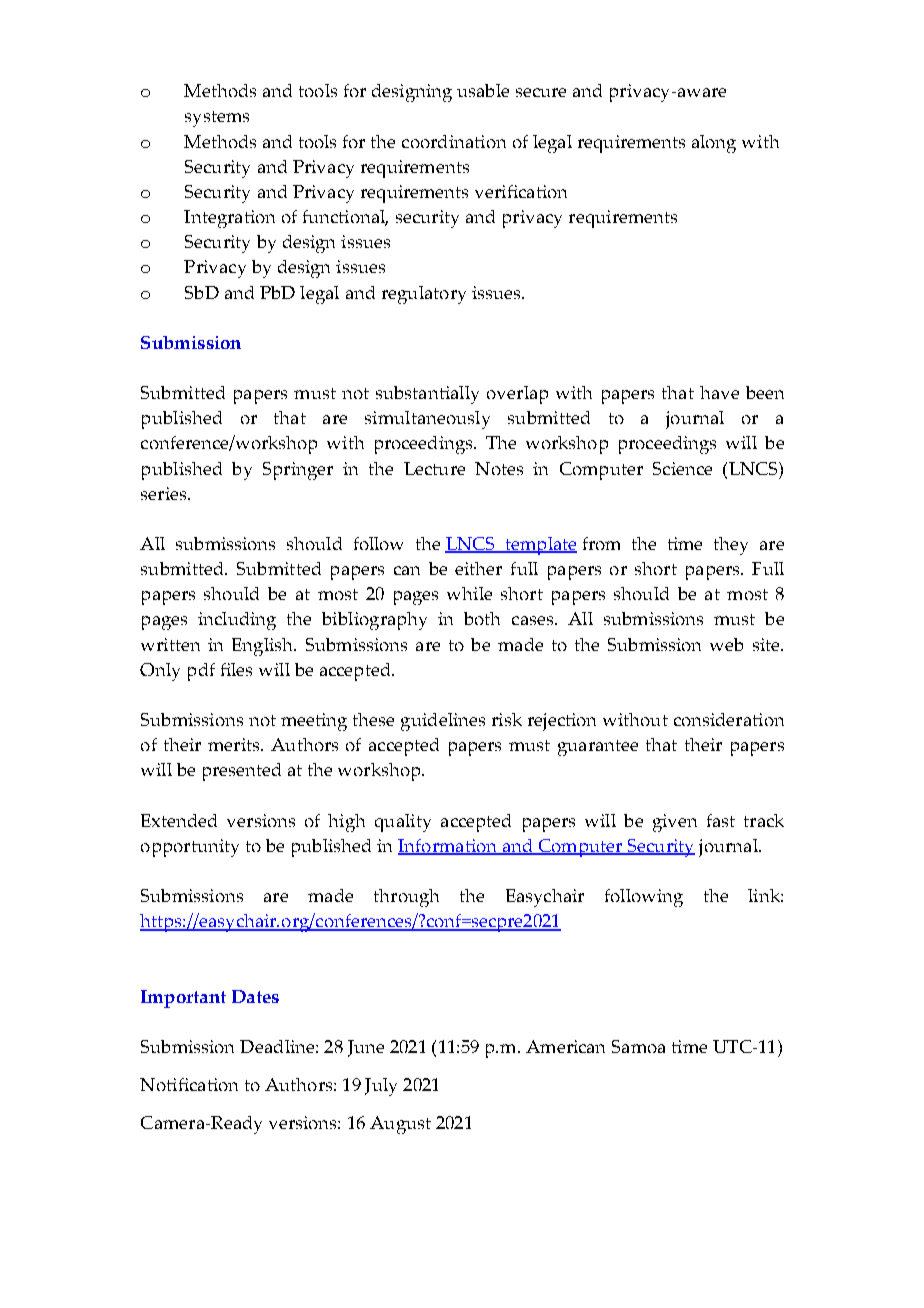 Image resolution: width=924 pixels, height=1308 pixels. I want to click on presented, so click(242, 772).
